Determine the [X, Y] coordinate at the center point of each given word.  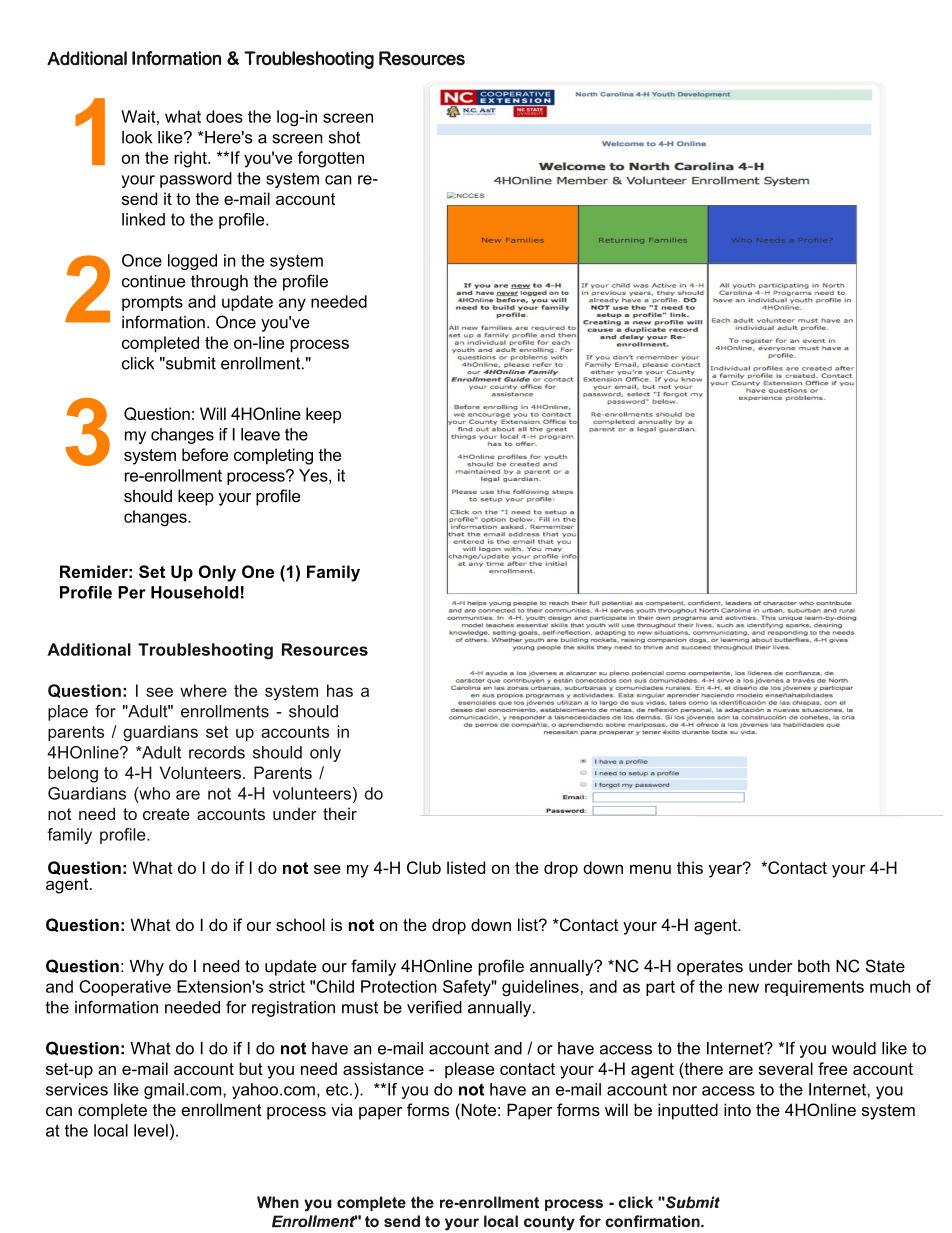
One [258, 571]
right [191, 159]
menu [650, 869]
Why [147, 968]
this [690, 867]
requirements [814, 988]
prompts [152, 303]
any [292, 304]
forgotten [330, 159]
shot [344, 137]
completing [273, 456]
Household [195, 592]
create [166, 814]
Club [424, 867]
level [151, 1130]
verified [434, 1007]
